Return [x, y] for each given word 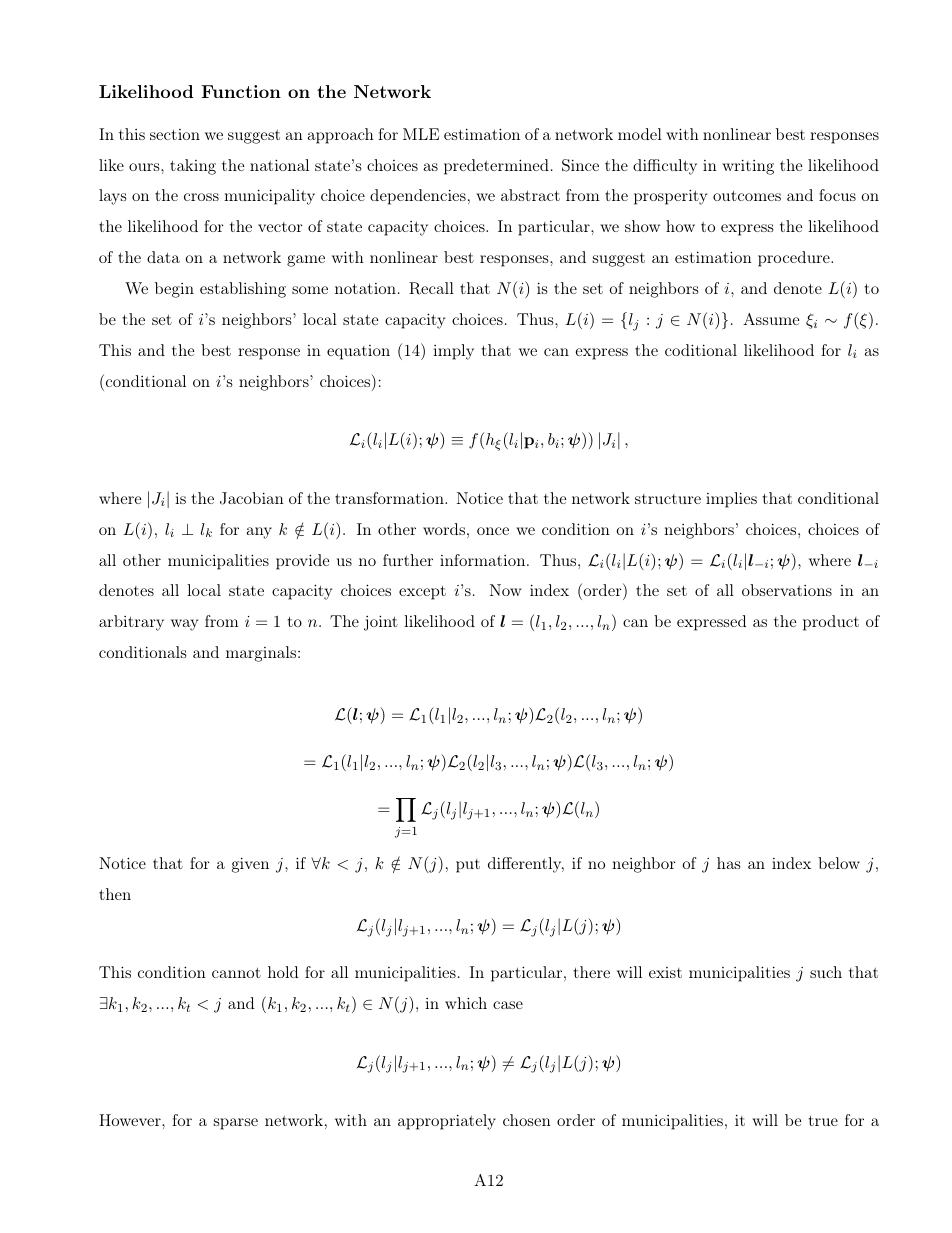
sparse [236, 1124]
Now [506, 590]
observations [787, 590]
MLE [421, 134]
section [175, 134]
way [184, 625]
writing [748, 167]
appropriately [447, 1122]
